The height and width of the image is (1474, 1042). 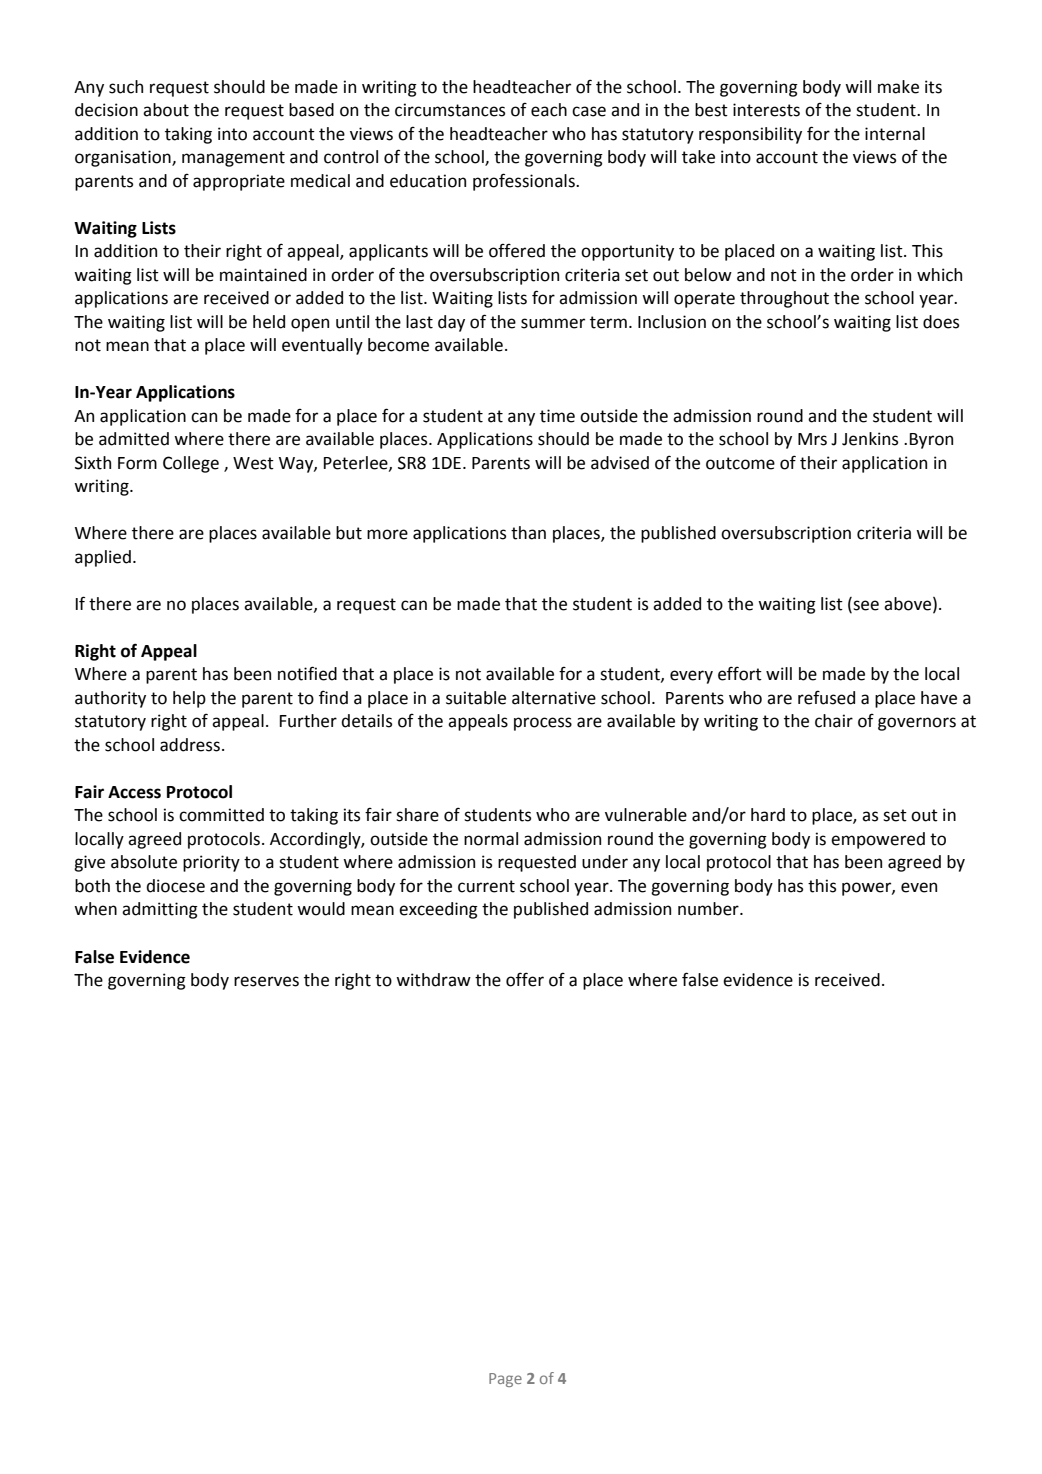 What do you see at coordinates (709, 909) in the image?
I see `number` at bounding box center [709, 909].
